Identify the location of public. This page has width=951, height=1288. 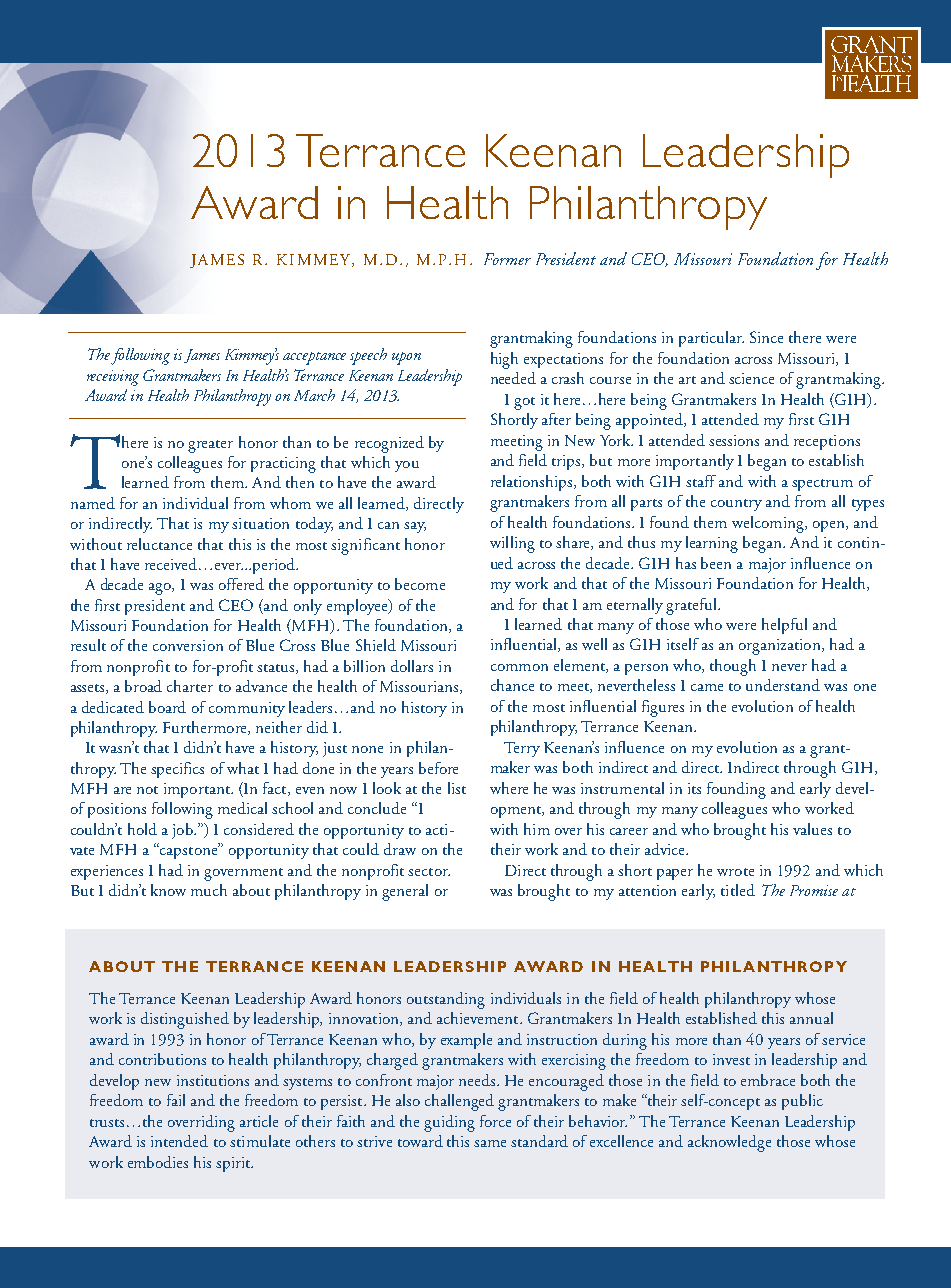
(802, 1102).
